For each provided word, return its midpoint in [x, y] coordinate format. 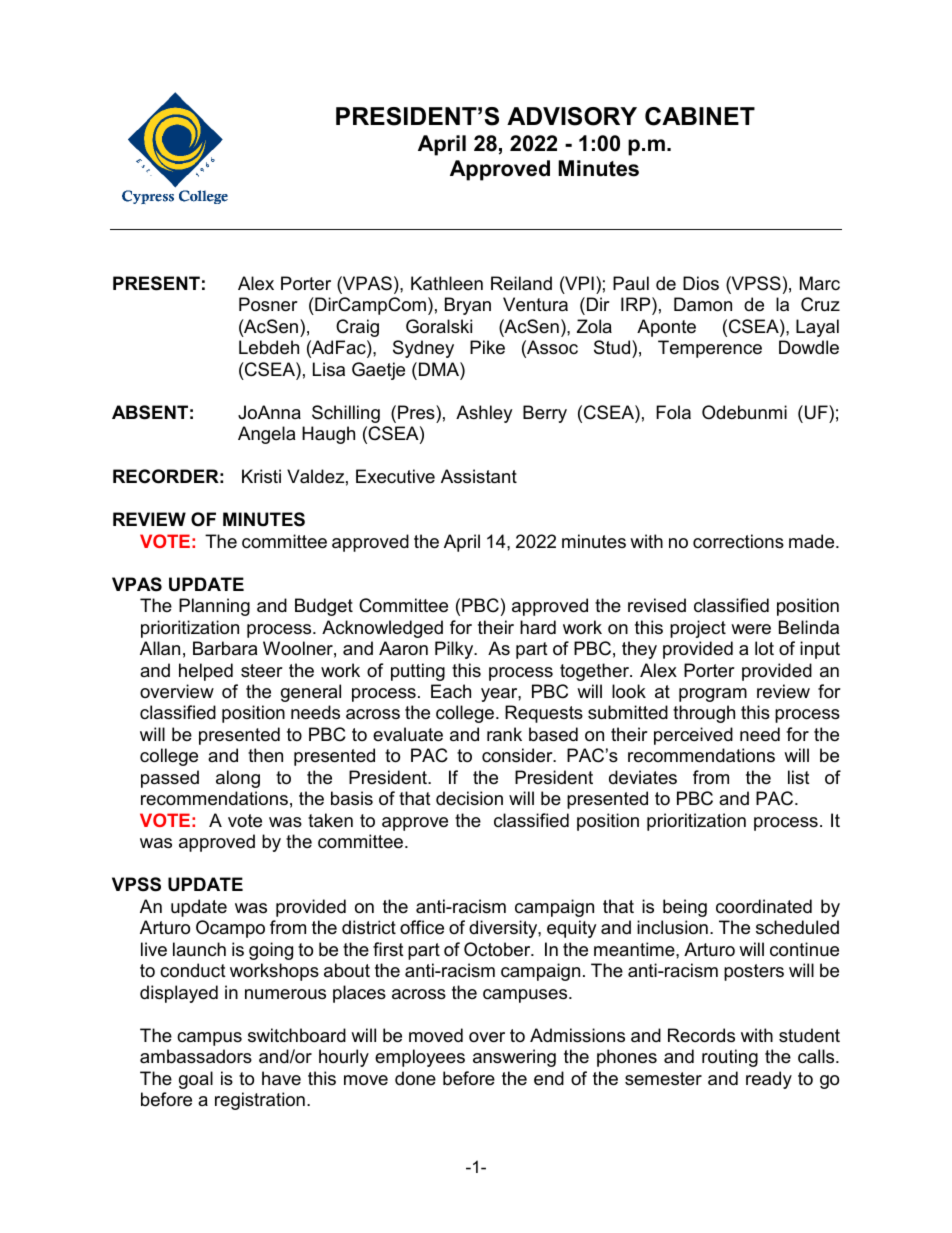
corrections [738, 541]
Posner [268, 304]
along [238, 779]
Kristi [261, 476]
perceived [693, 736]
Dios [701, 283]
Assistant [479, 476]
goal [196, 1080]
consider [518, 755]
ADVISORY [572, 116]
